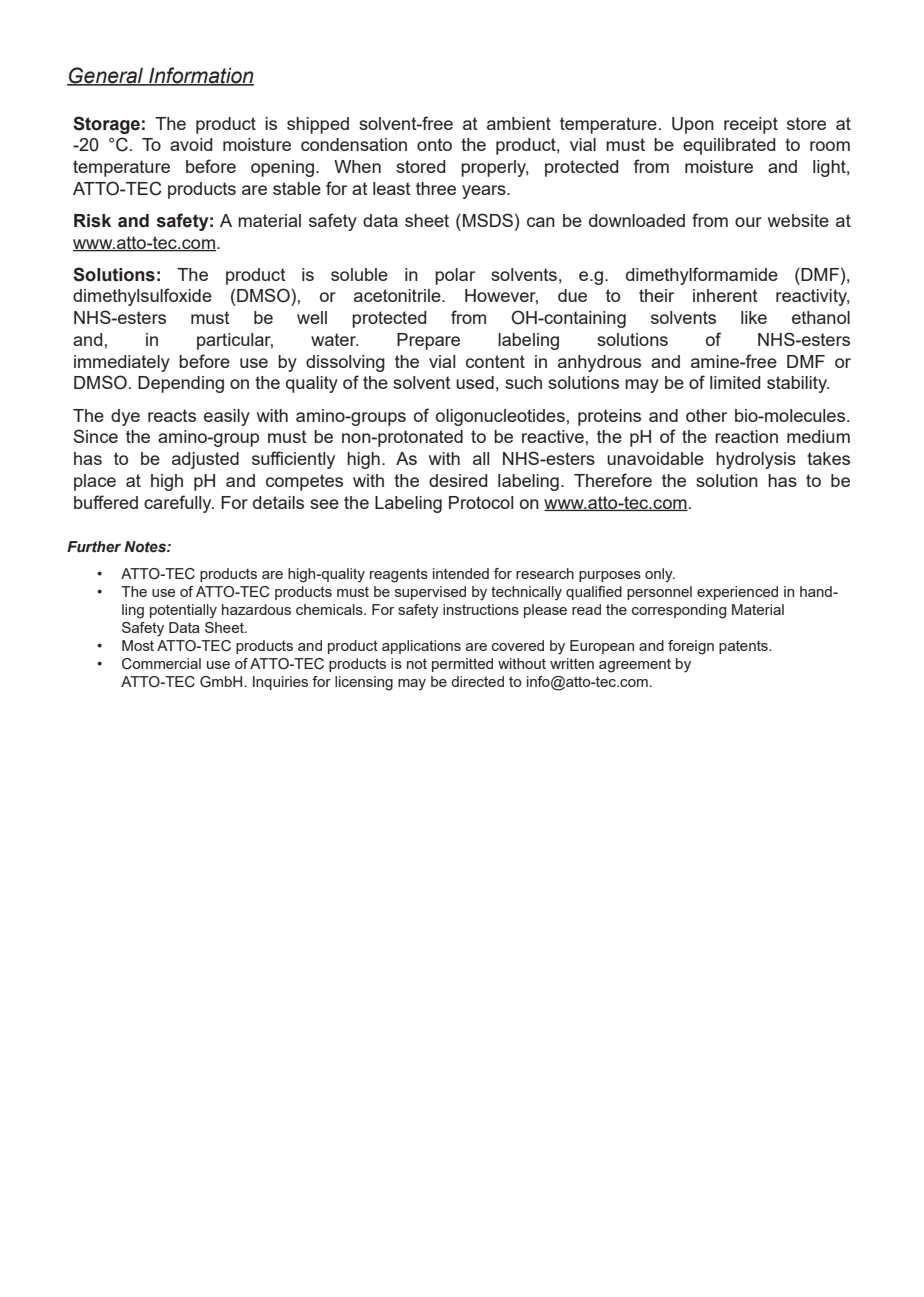 This screenshot has width=924, height=1297. What do you see at coordinates (735, 382) in the screenshot?
I see `limited` at bounding box center [735, 382].
